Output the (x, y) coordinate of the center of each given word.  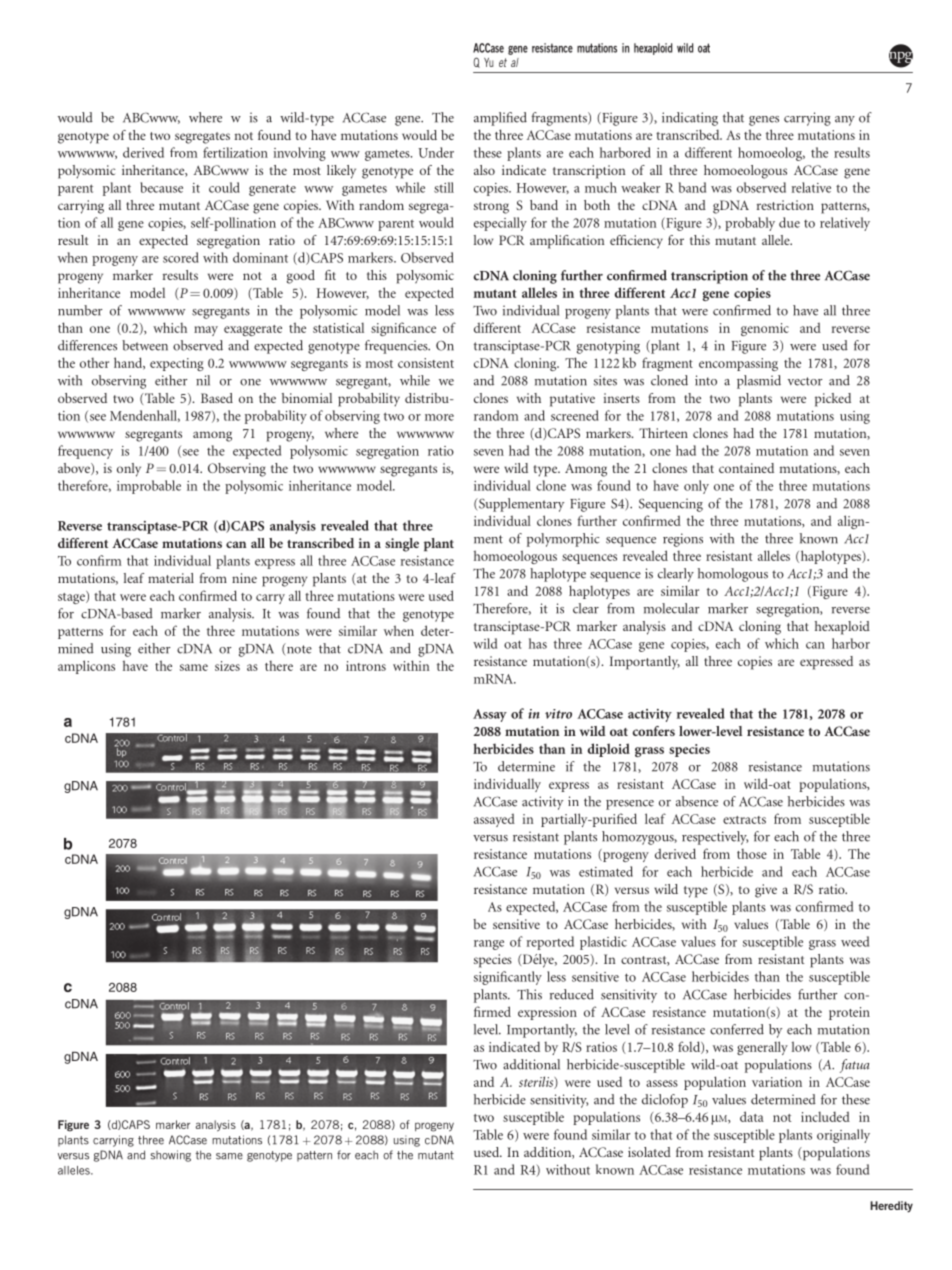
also (484, 170)
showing (171, 1156)
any (845, 121)
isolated (649, 1152)
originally (843, 1136)
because (161, 187)
